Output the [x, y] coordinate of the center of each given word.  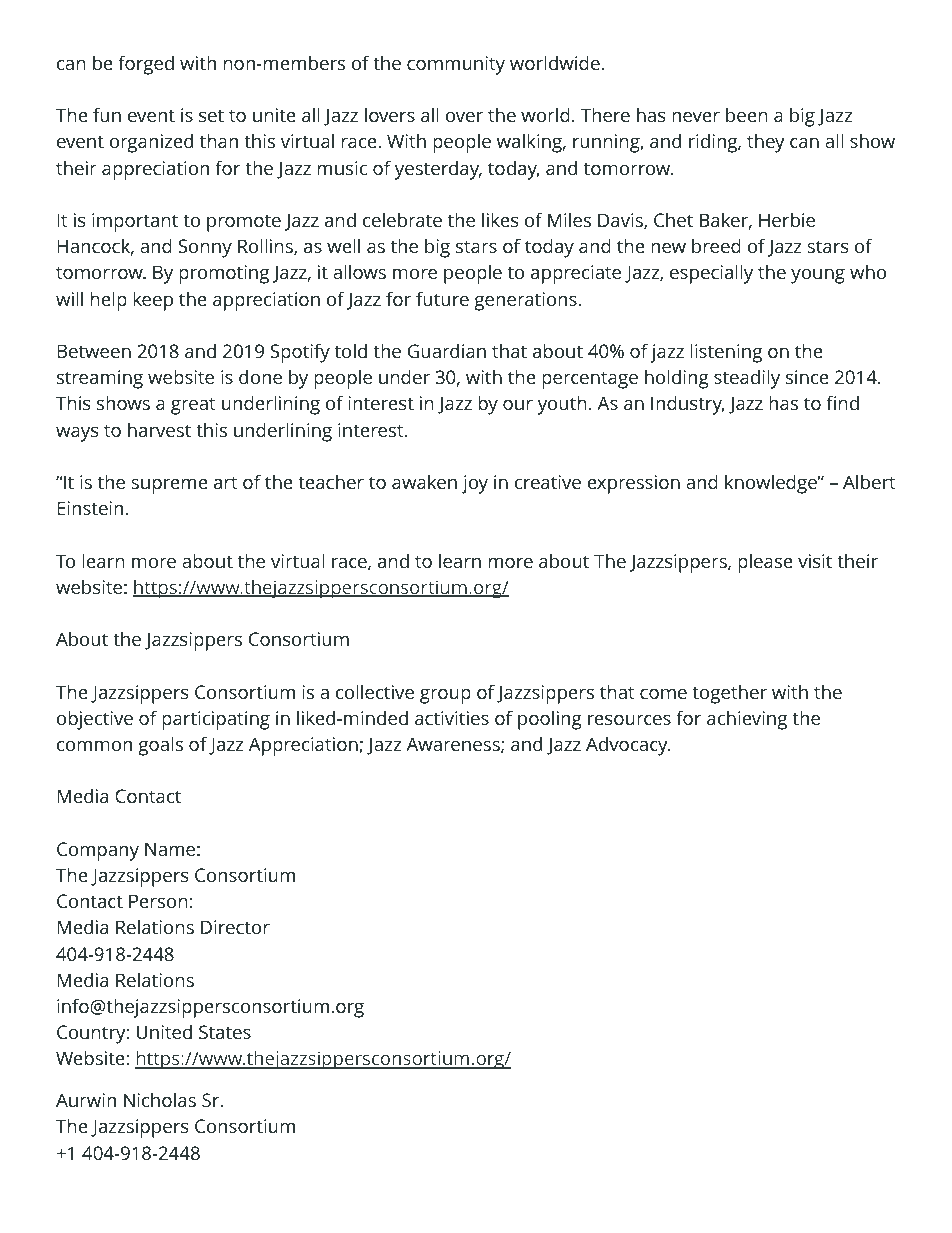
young [818, 276]
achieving [747, 720]
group [445, 696]
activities [452, 718]
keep [153, 301]
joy [475, 484]
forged [146, 65]
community [456, 65]
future [442, 298]
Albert [869, 482]
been [747, 115]
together [729, 694]
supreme [169, 486]
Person [158, 901]
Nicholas [160, 1100]
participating [216, 720]
